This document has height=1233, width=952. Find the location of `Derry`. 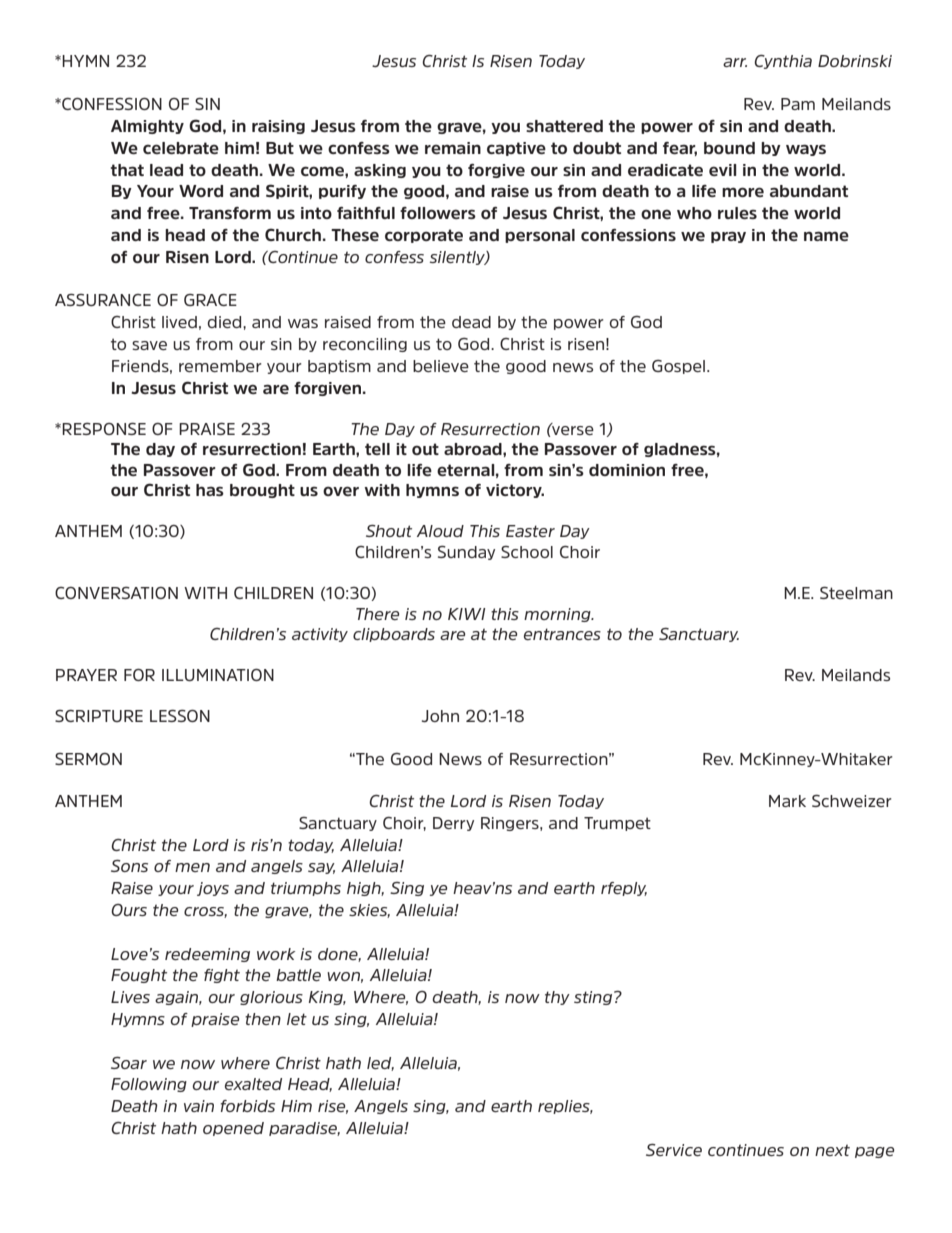

Derry is located at coordinates (453, 824).
